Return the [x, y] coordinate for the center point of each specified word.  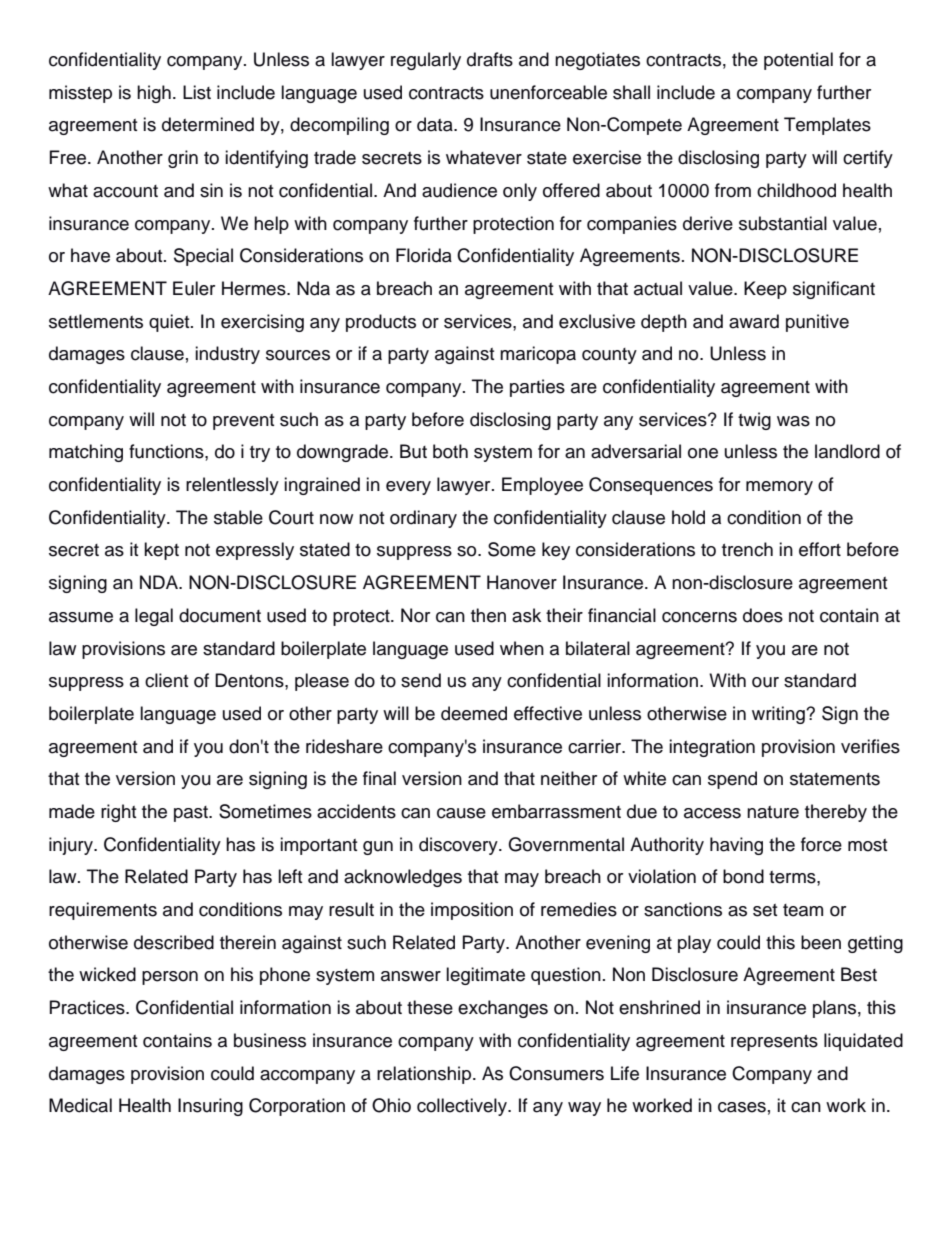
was [793, 421]
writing [779, 715]
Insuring [210, 1107]
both [450, 451]
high [154, 94]
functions [167, 451]
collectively [463, 1107]
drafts [490, 59]
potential [798, 61]
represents [774, 1043]
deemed [474, 713]
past [192, 814]
